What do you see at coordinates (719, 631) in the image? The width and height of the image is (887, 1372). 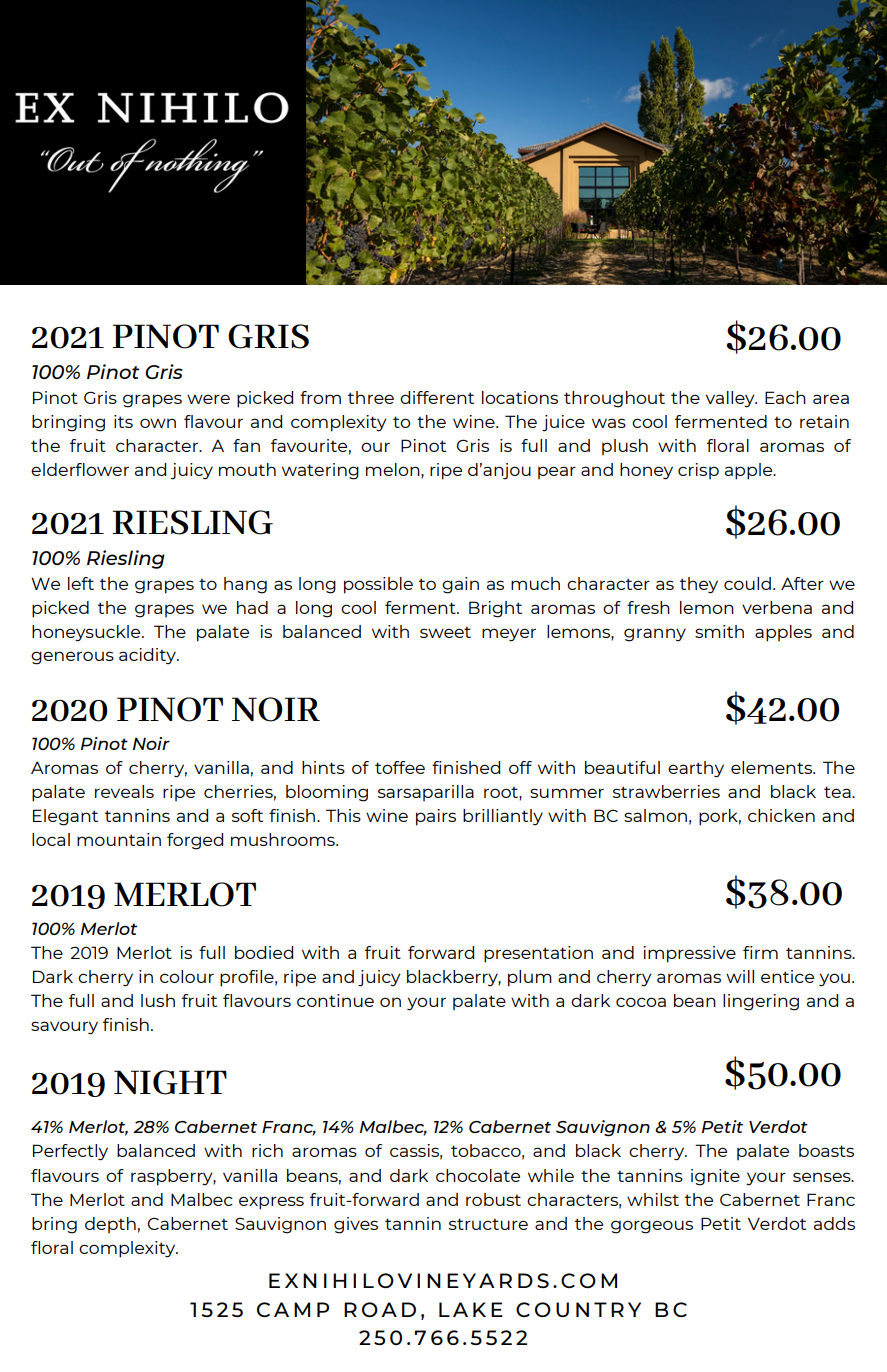 I see `smith` at bounding box center [719, 631].
